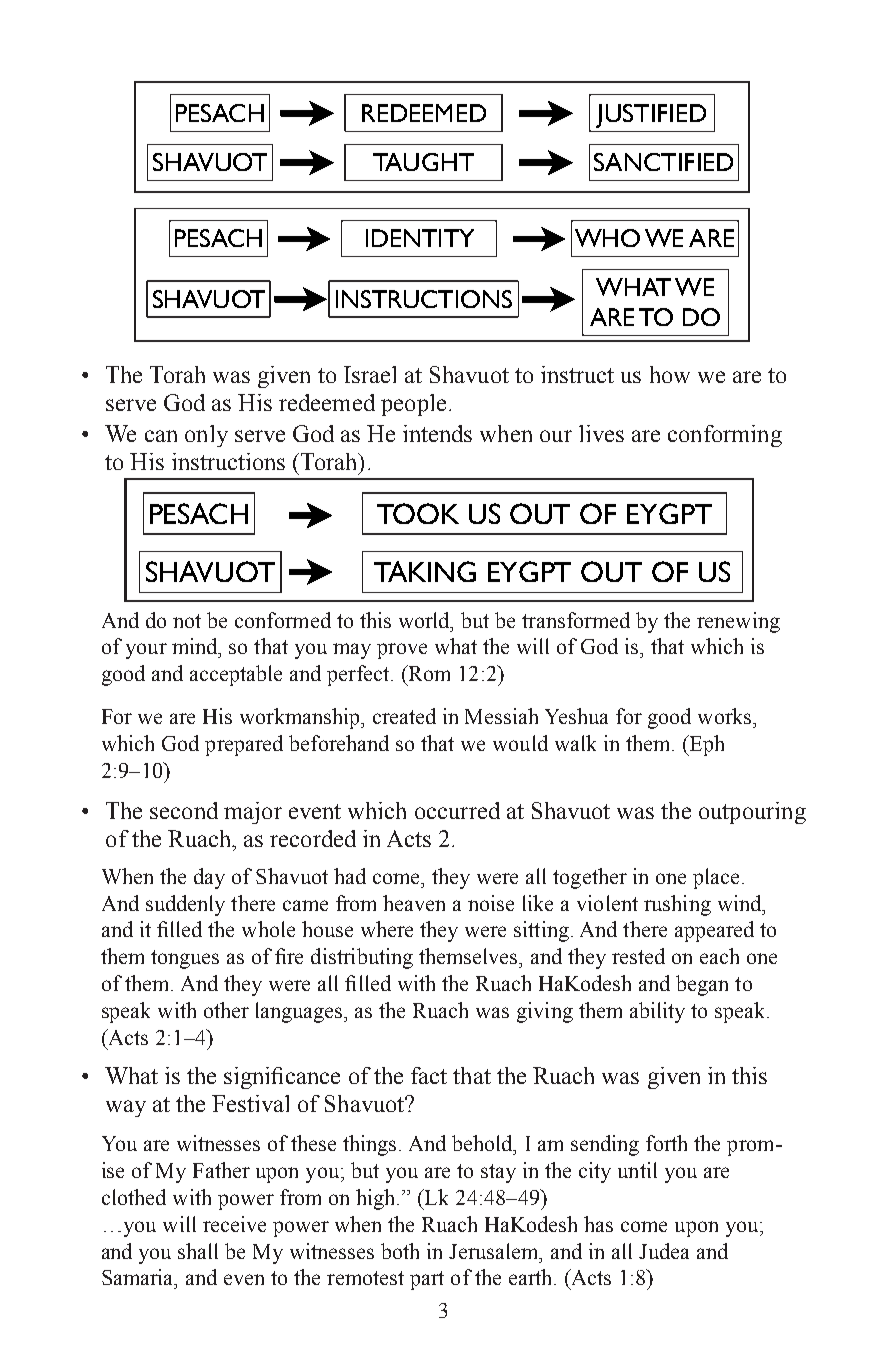 This document has width=887, height=1372. I want to click on TAUGHT, so click(423, 162).
